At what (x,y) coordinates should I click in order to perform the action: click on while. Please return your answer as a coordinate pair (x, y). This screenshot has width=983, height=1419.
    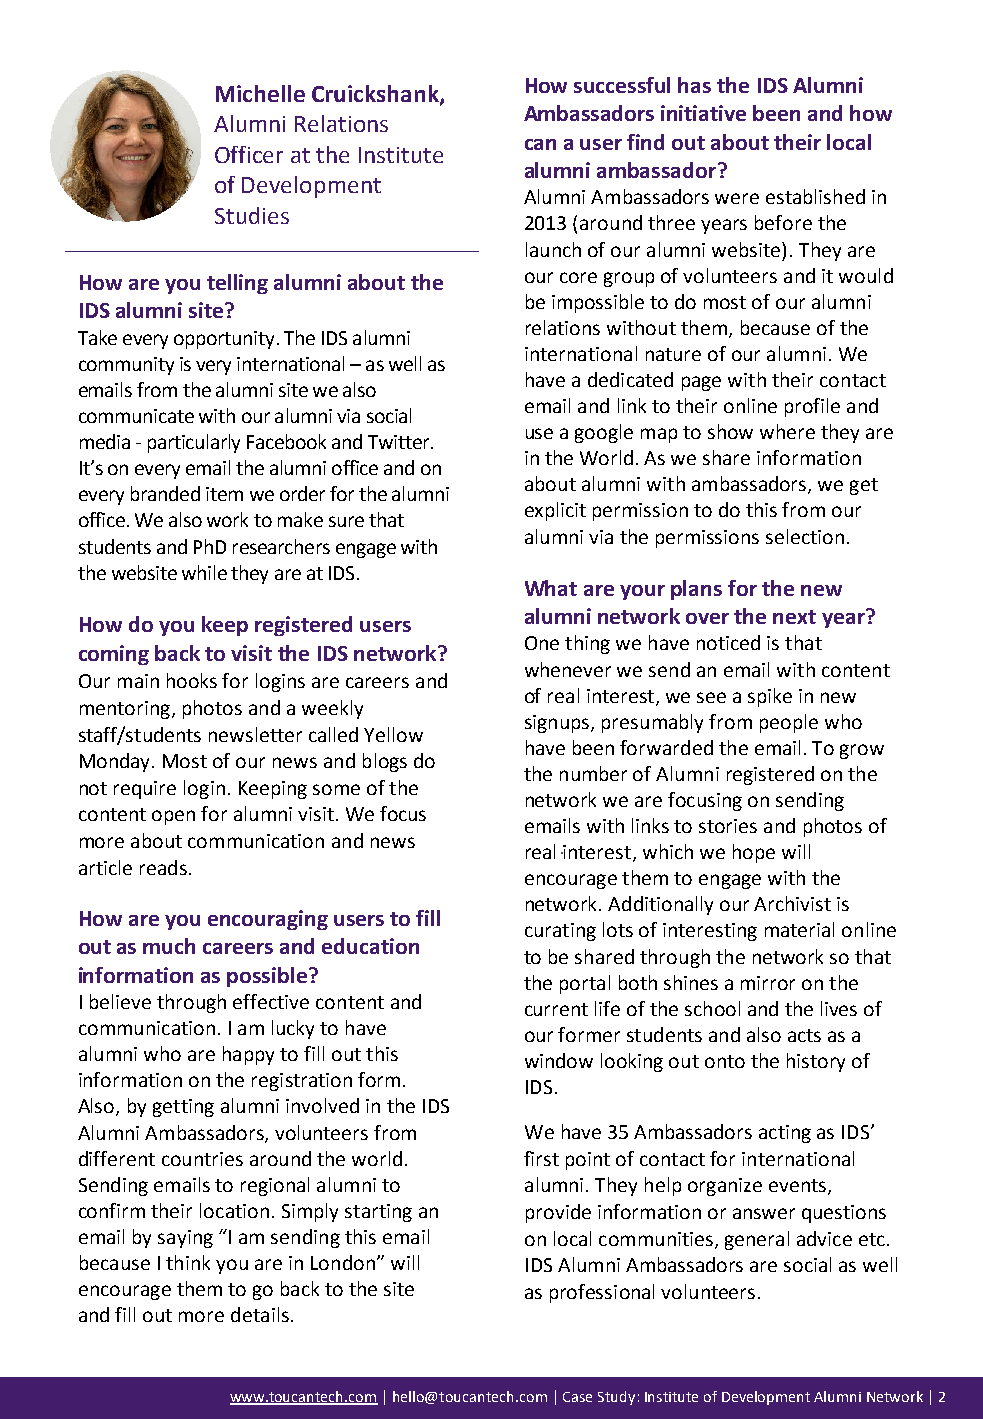
    Looking at the image, I should click on (204, 572).
